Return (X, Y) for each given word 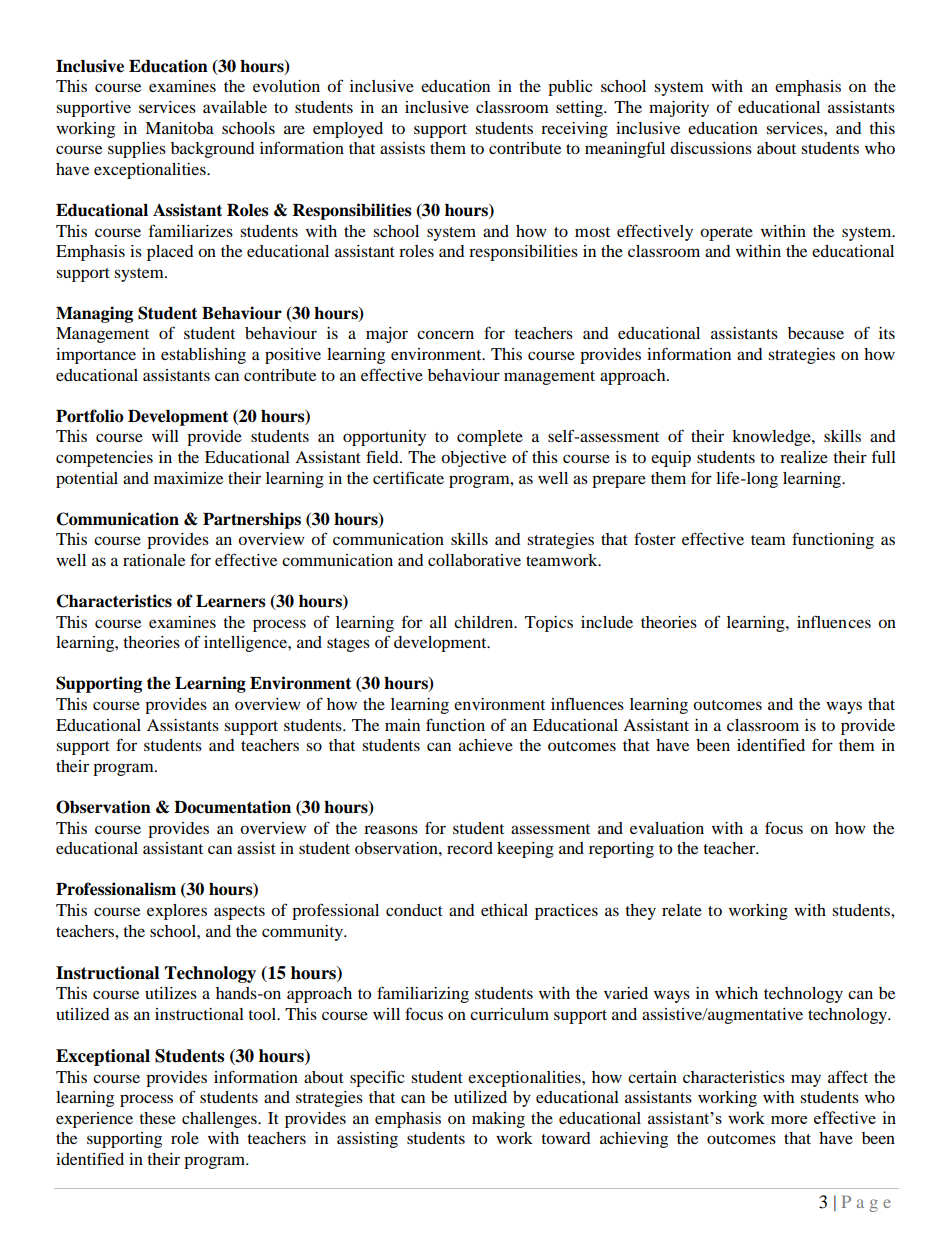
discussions (711, 148)
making (498, 1120)
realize (804, 457)
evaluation (667, 828)
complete (490, 438)
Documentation (232, 807)
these (157, 1118)
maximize (188, 478)
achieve (486, 745)
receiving (574, 130)
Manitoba (179, 128)
